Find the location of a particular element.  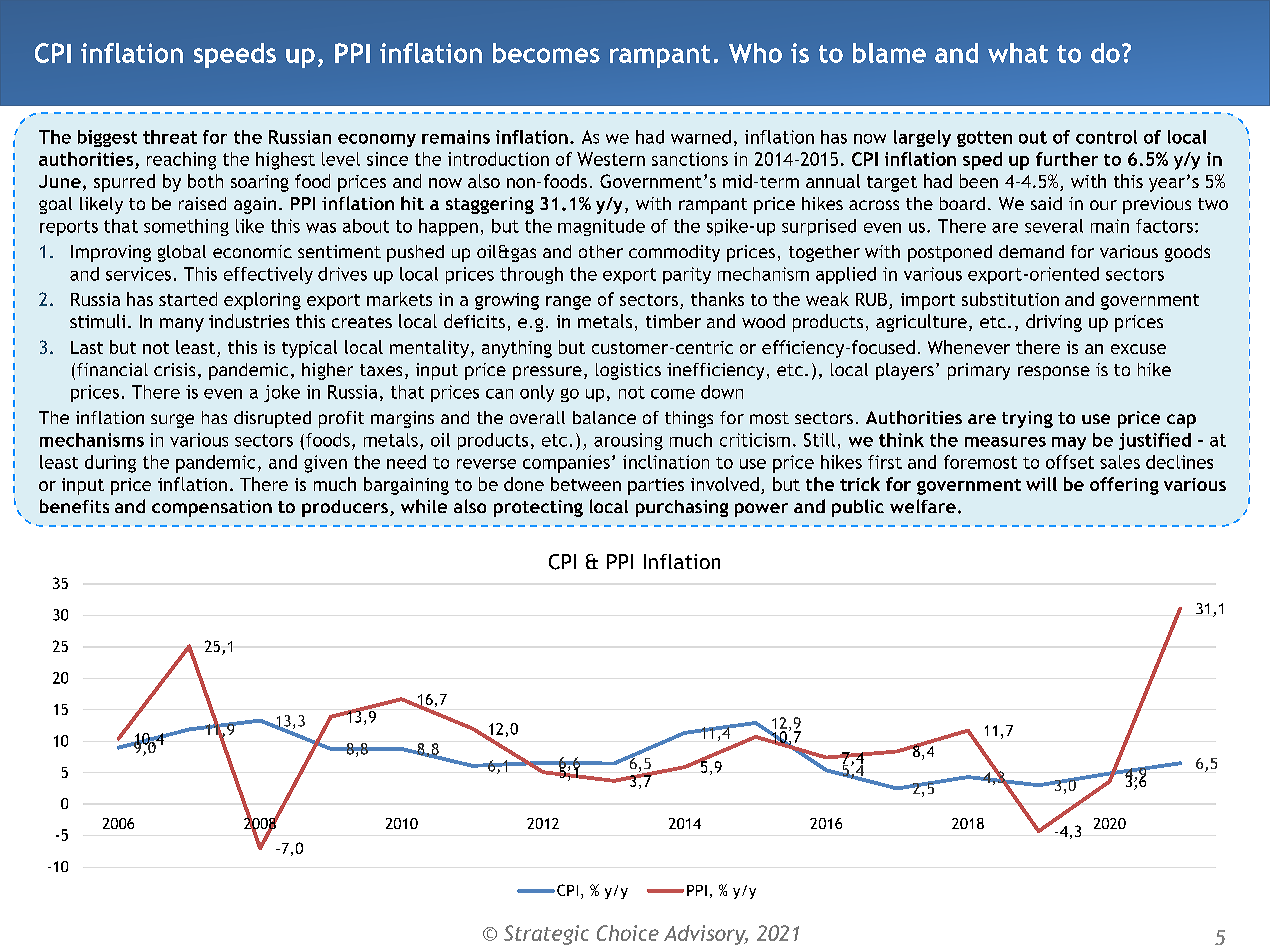

speeds is located at coordinates (235, 55).
